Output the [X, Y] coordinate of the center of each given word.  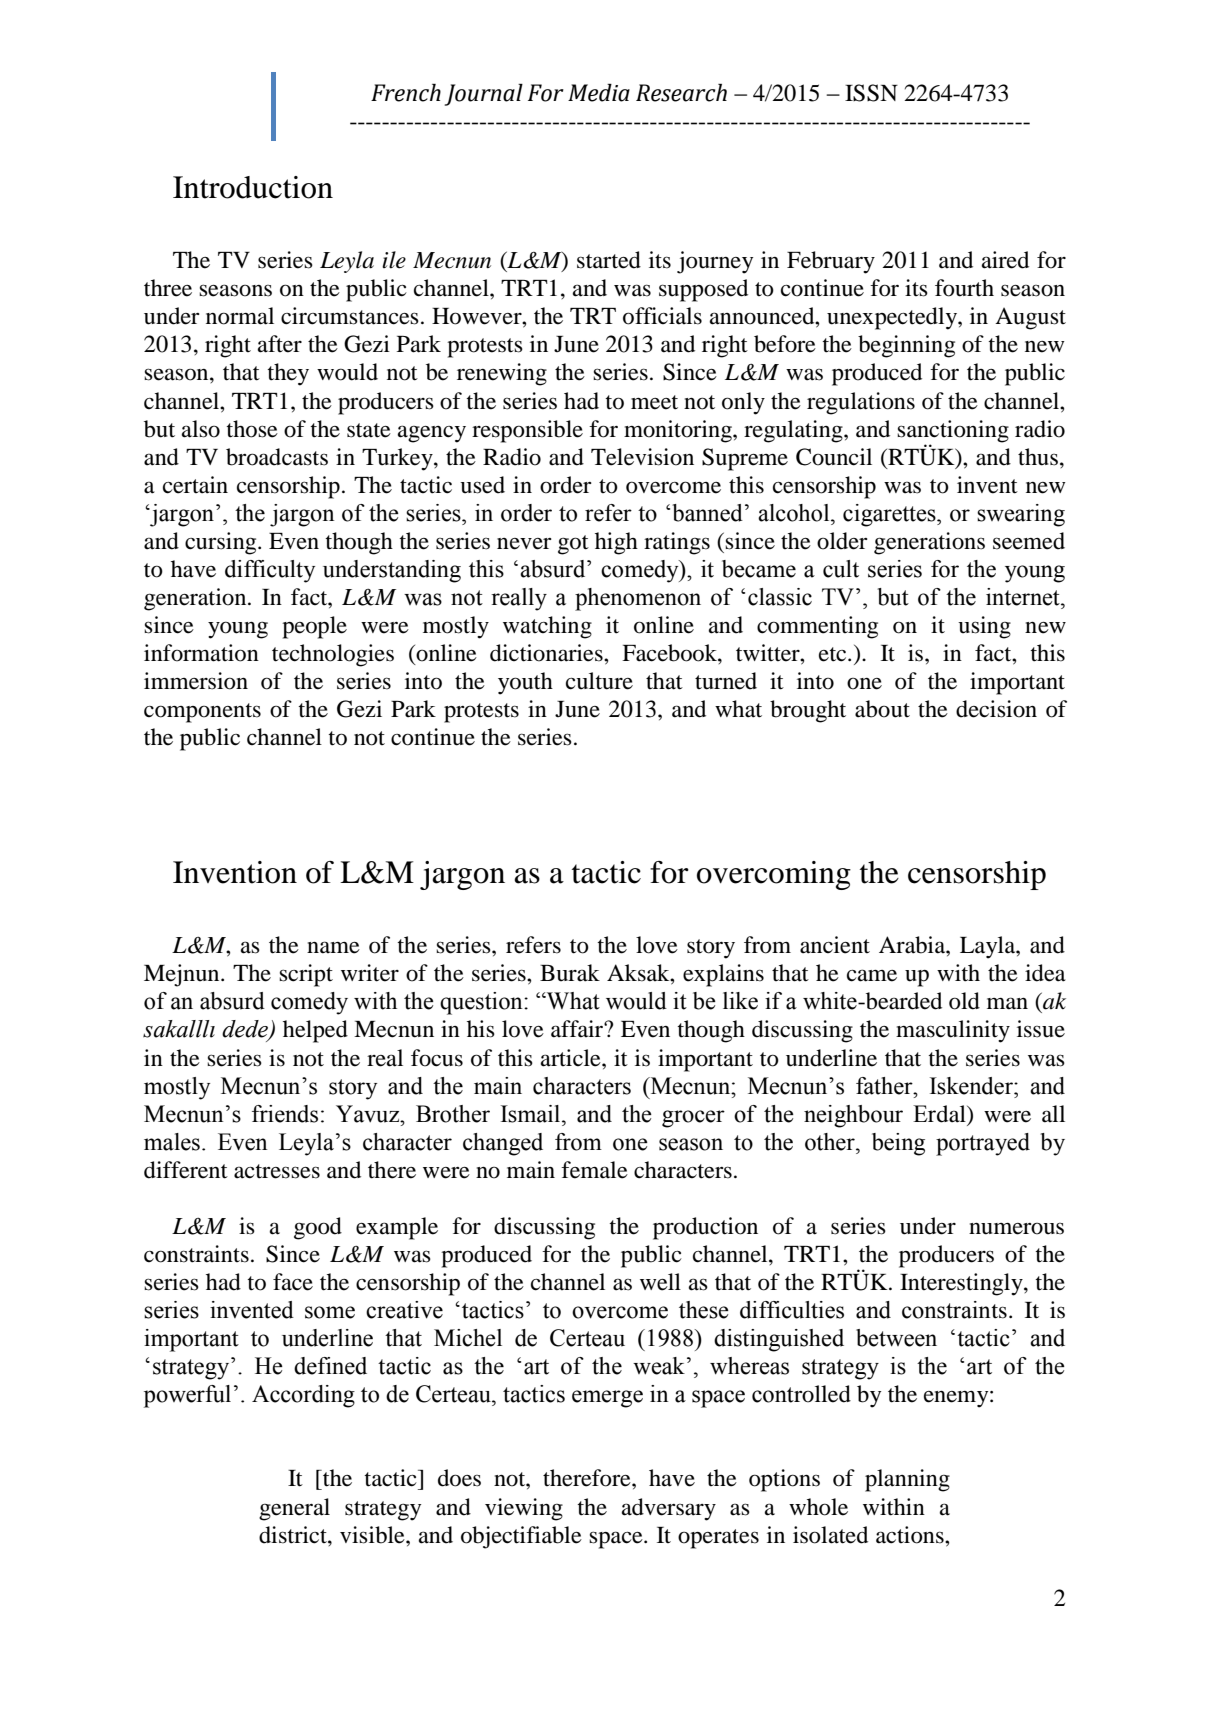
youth [525, 683]
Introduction [253, 187]
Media [599, 93]
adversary [669, 1509]
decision [996, 709]
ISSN [871, 93]
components [202, 713]
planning [907, 1480]
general [294, 1509]
